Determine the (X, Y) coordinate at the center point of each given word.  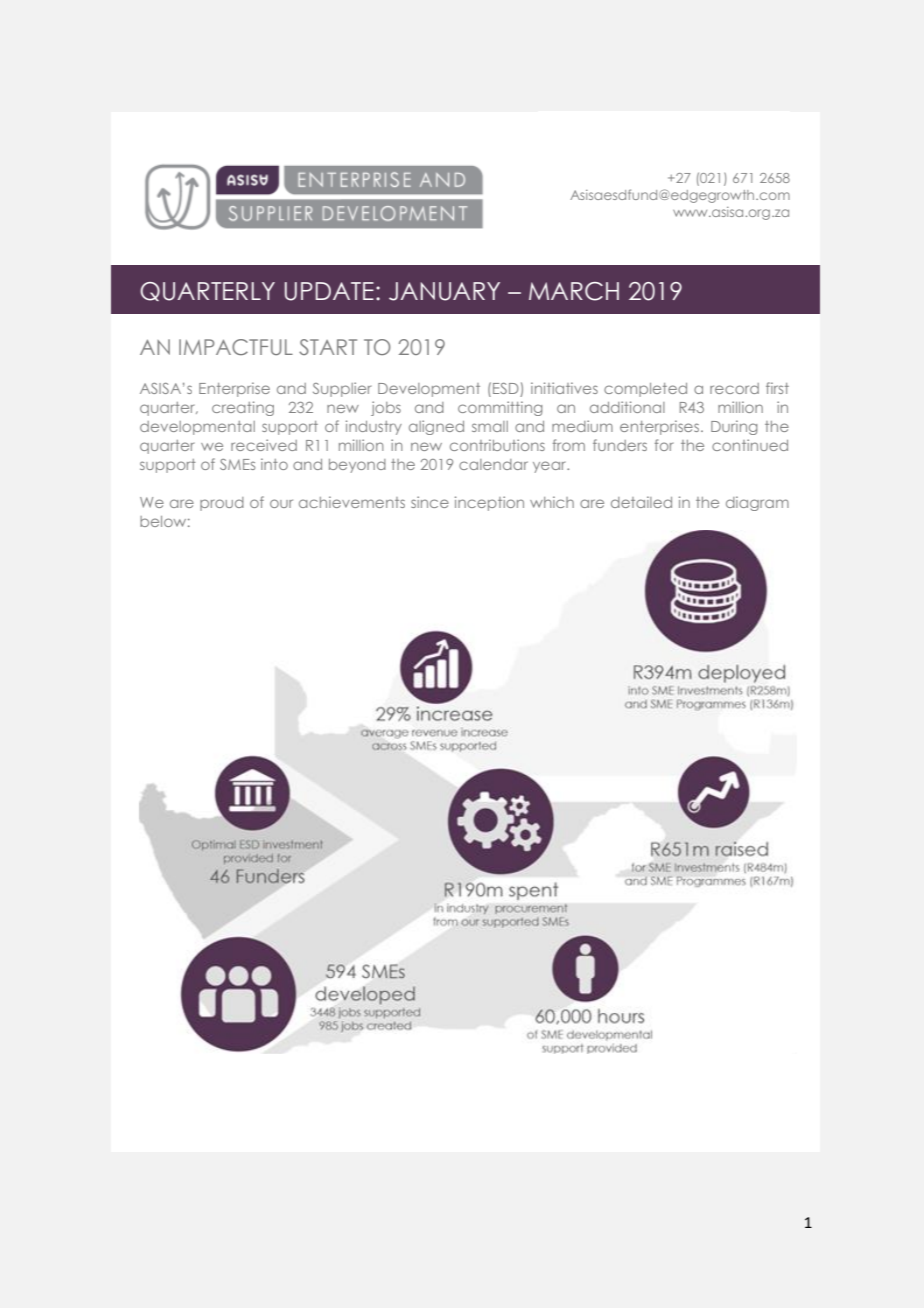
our (281, 503)
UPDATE (329, 291)
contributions (497, 445)
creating (243, 408)
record (734, 388)
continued (750, 445)
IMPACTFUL (236, 347)
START (328, 347)
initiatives (564, 388)
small (490, 426)
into (274, 464)
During (734, 427)
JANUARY (444, 291)
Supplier (342, 389)
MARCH (574, 291)
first (777, 388)
